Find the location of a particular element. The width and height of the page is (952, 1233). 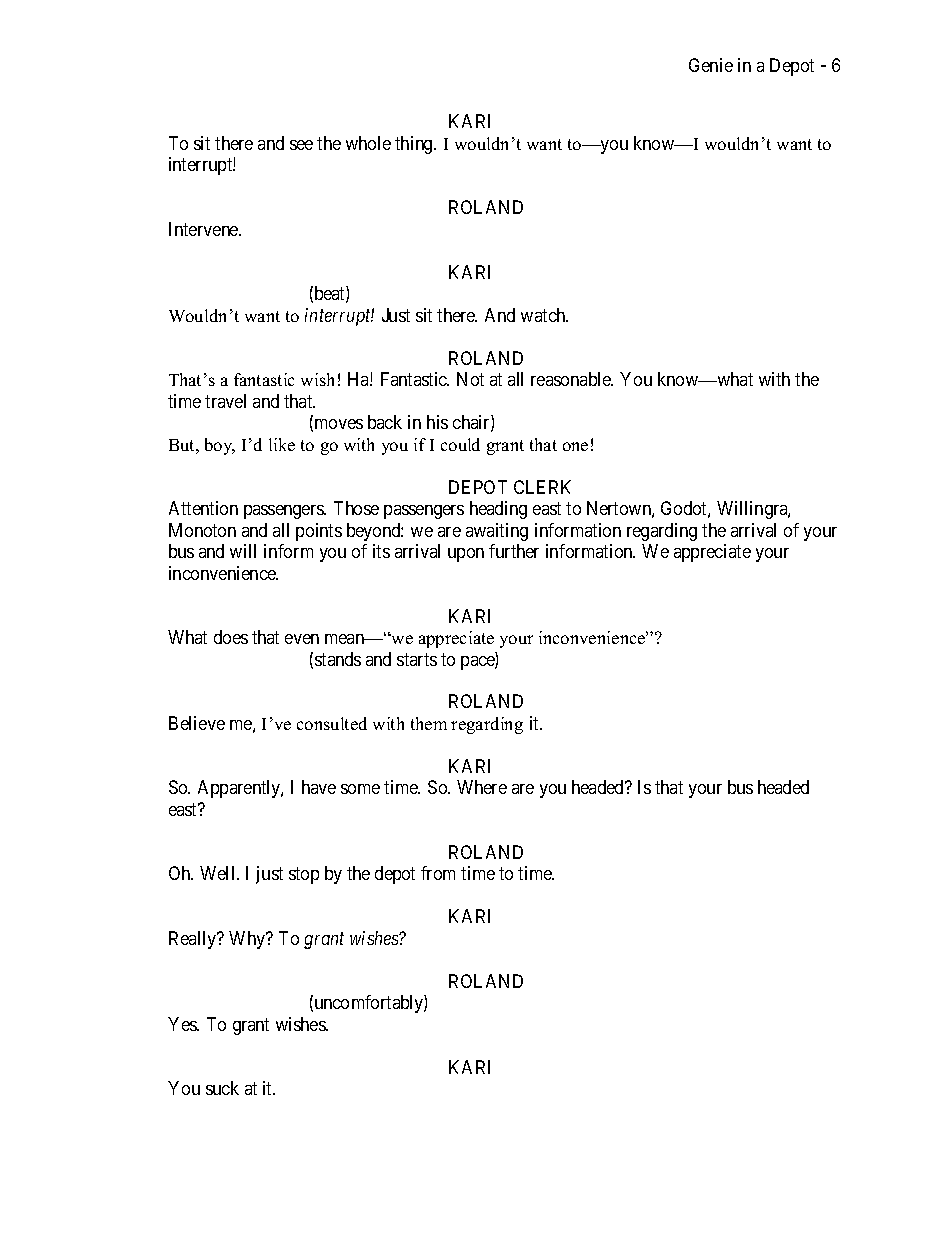

further is located at coordinates (514, 551).
